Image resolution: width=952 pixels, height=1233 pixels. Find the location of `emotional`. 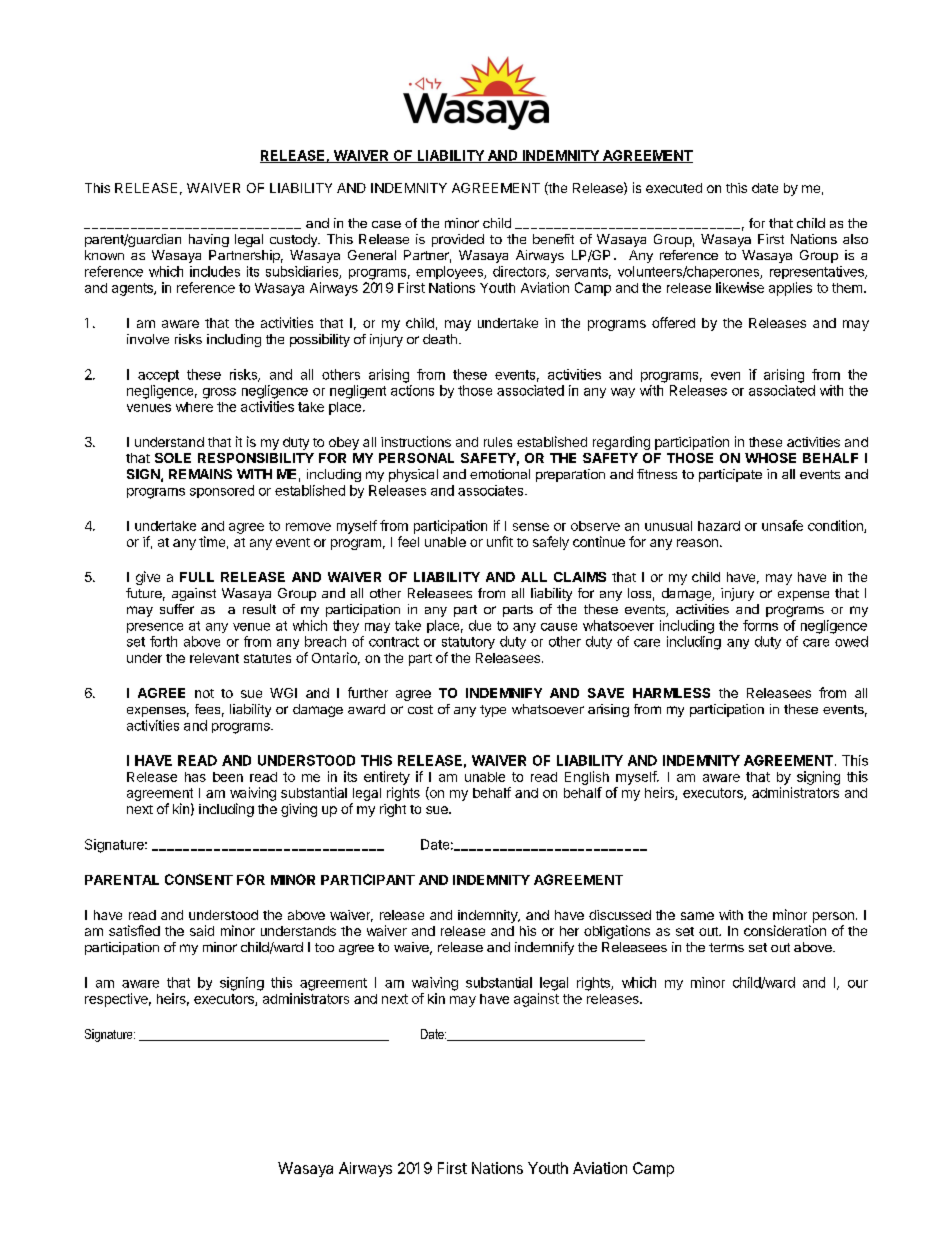

emotional is located at coordinates (500, 474).
